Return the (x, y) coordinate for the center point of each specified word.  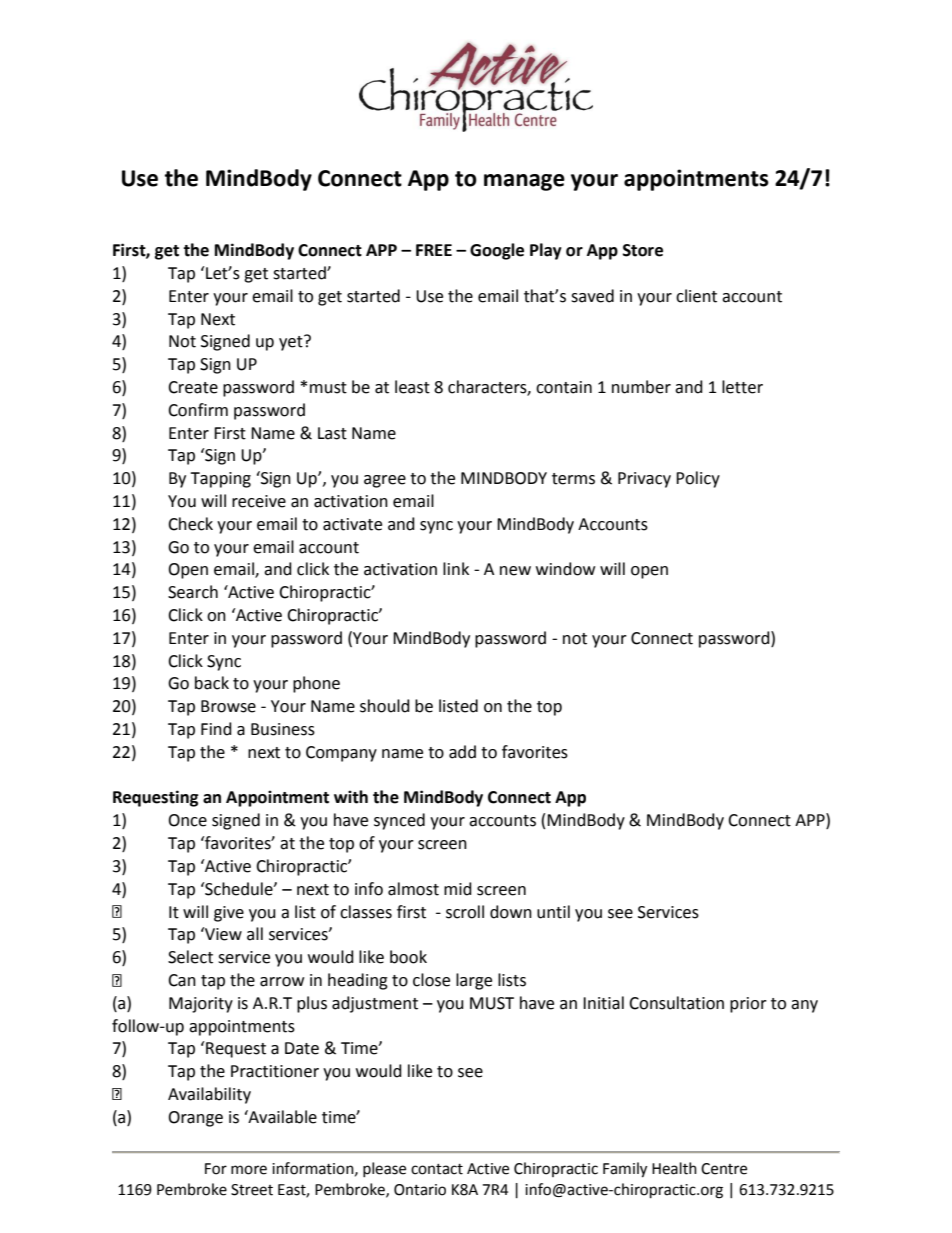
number (641, 387)
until (553, 912)
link (456, 568)
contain (564, 387)
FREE (434, 250)
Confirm (198, 410)
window (565, 569)
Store (643, 250)
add (462, 752)
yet (292, 343)
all (255, 934)
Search (193, 592)
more (249, 1170)
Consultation (676, 1003)
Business (283, 729)
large (474, 981)
